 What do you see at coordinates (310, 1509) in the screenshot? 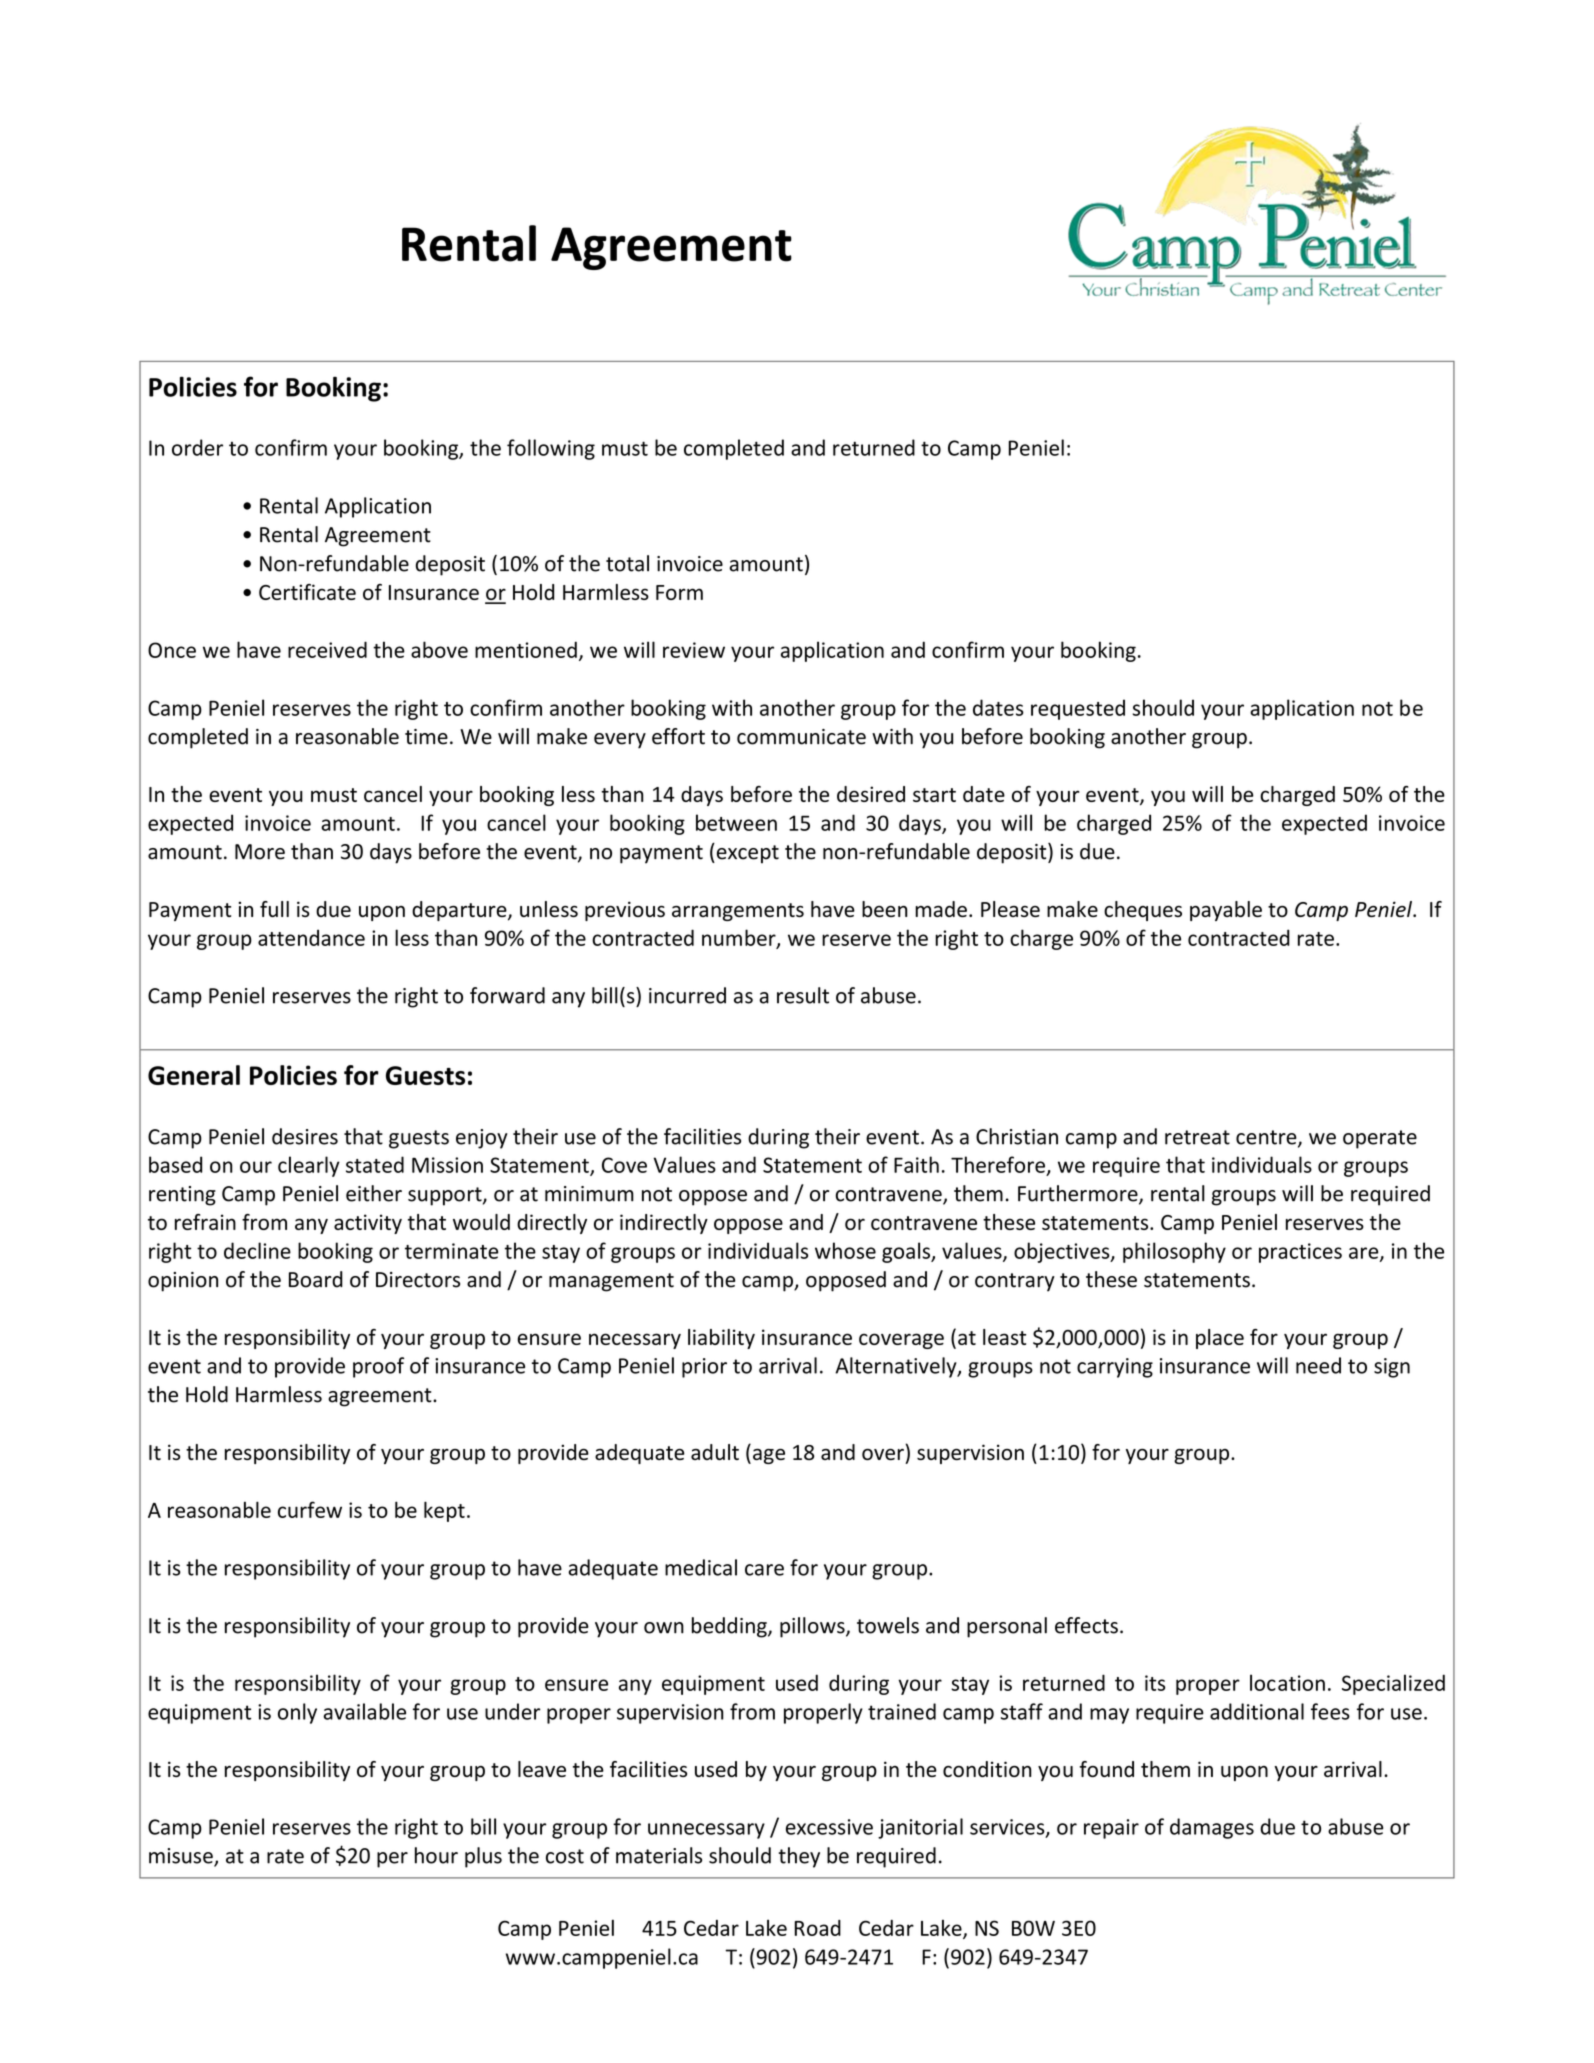
I see `curfew` at bounding box center [310, 1509].
